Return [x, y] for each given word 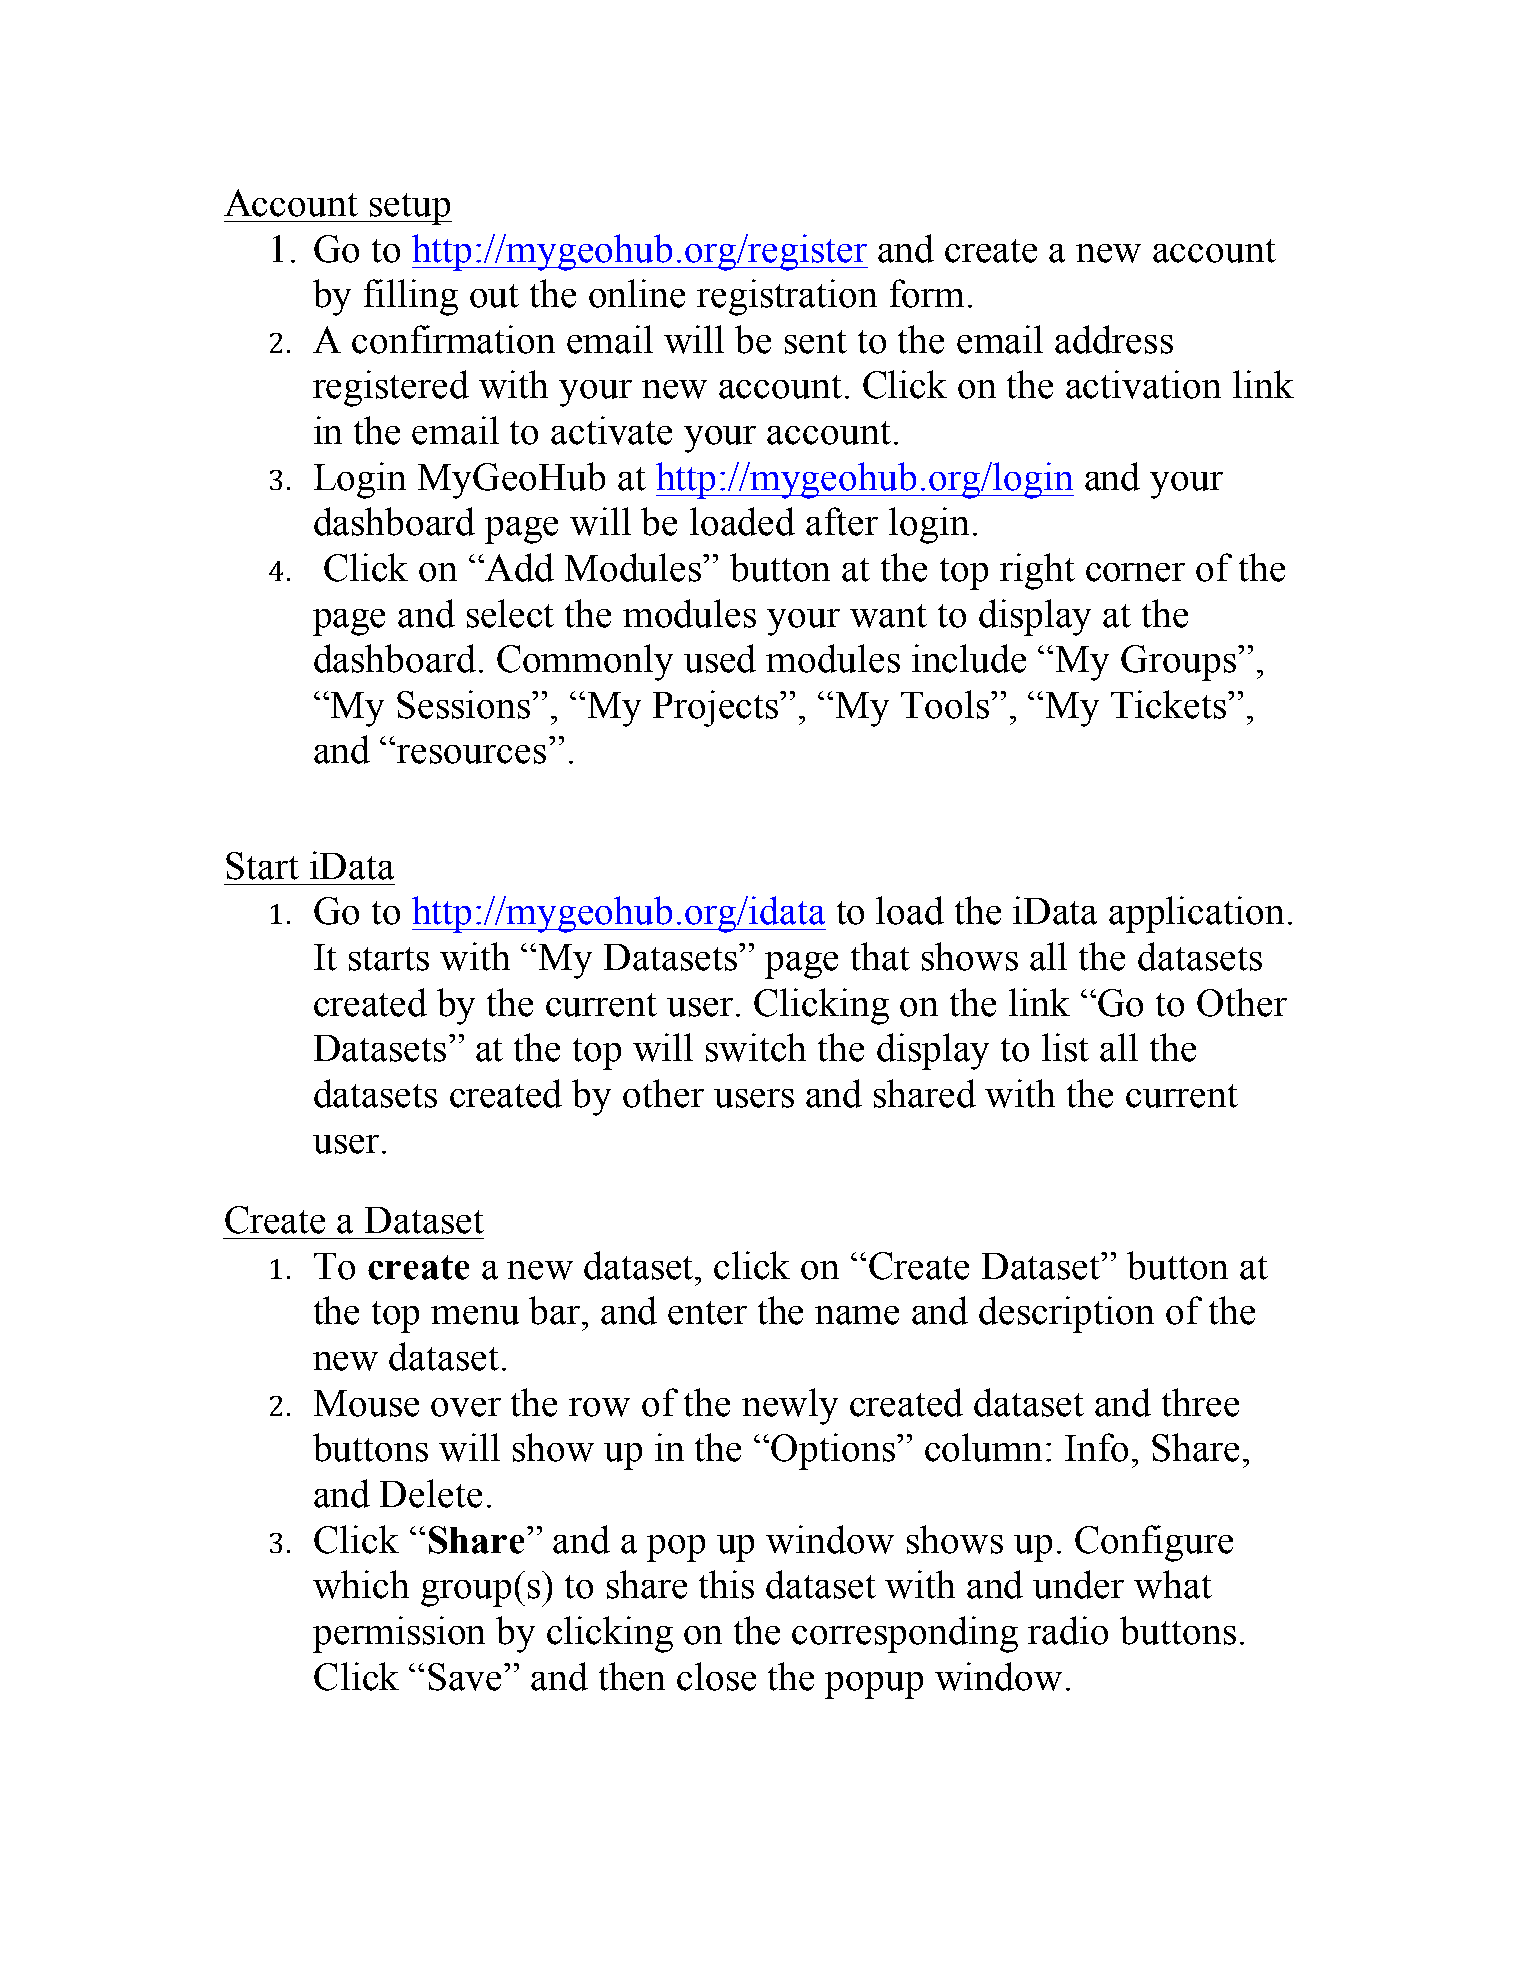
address [1114, 339]
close [716, 1676]
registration [787, 297]
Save [466, 1677]
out [494, 296]
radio [1068, 1630]
